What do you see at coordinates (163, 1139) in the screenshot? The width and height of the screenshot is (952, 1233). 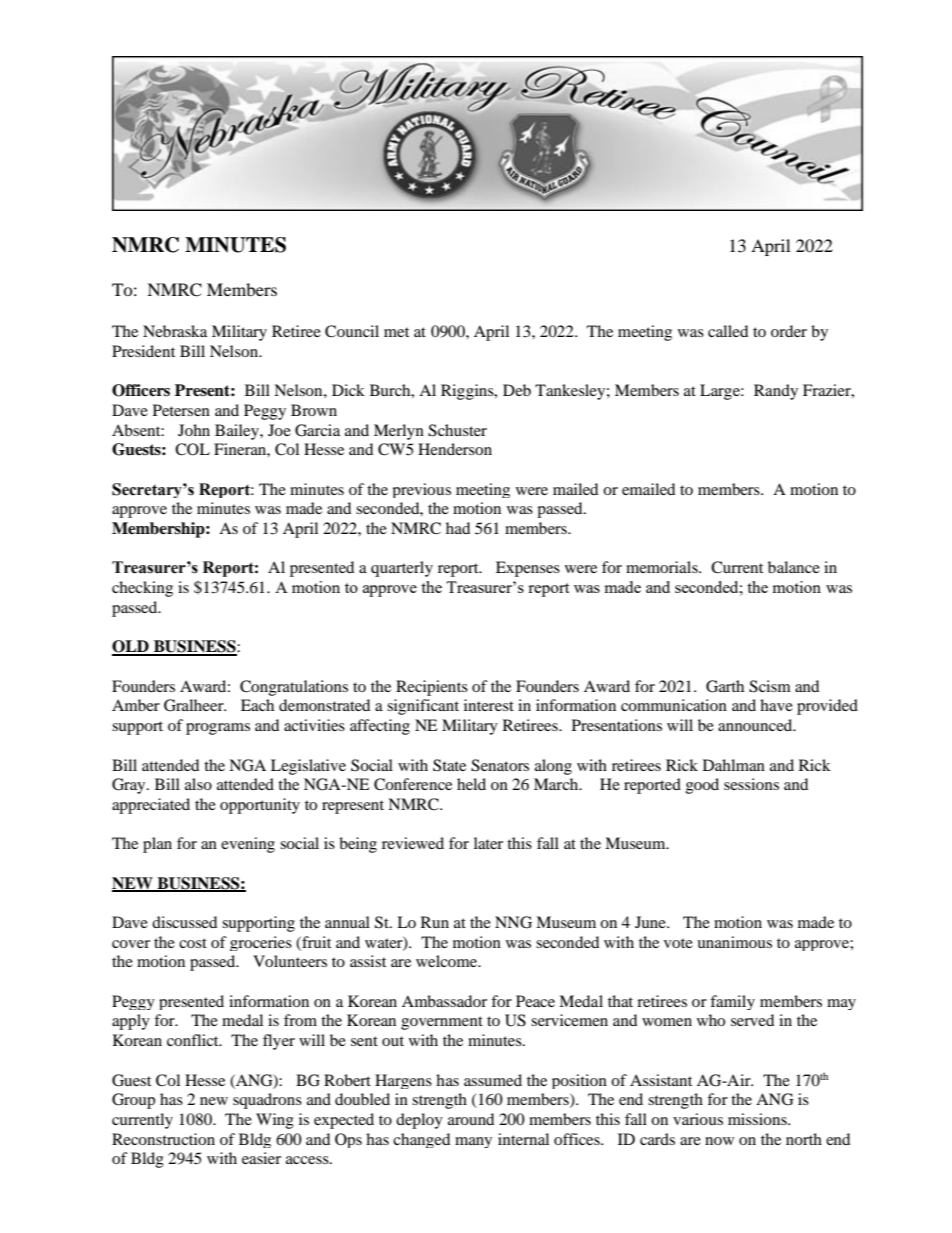 I see `Reconstruction` at bounding box center [163, 1139].
